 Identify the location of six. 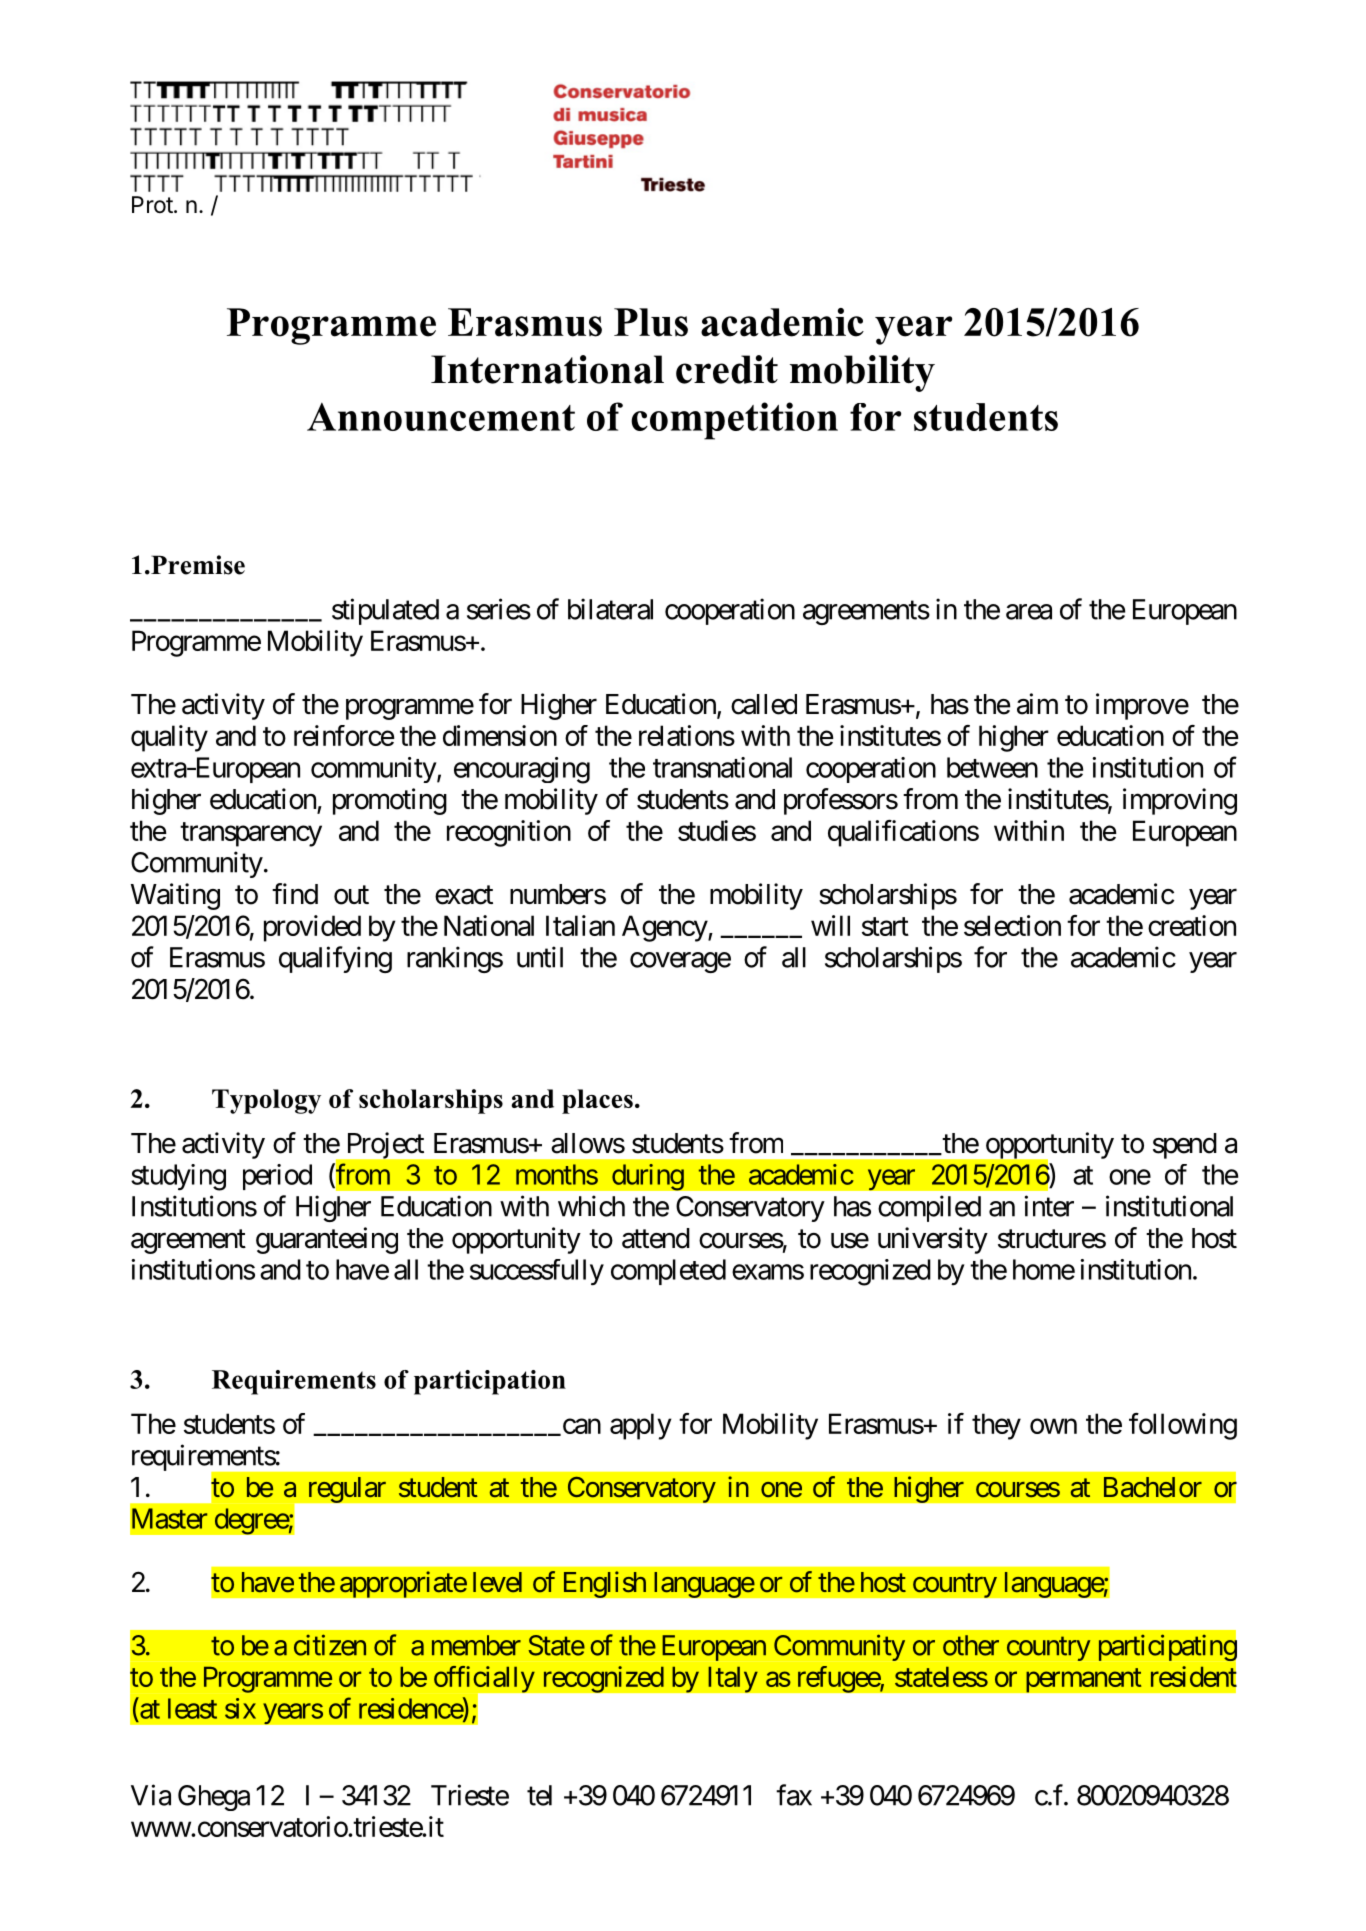
(240, 1708).
